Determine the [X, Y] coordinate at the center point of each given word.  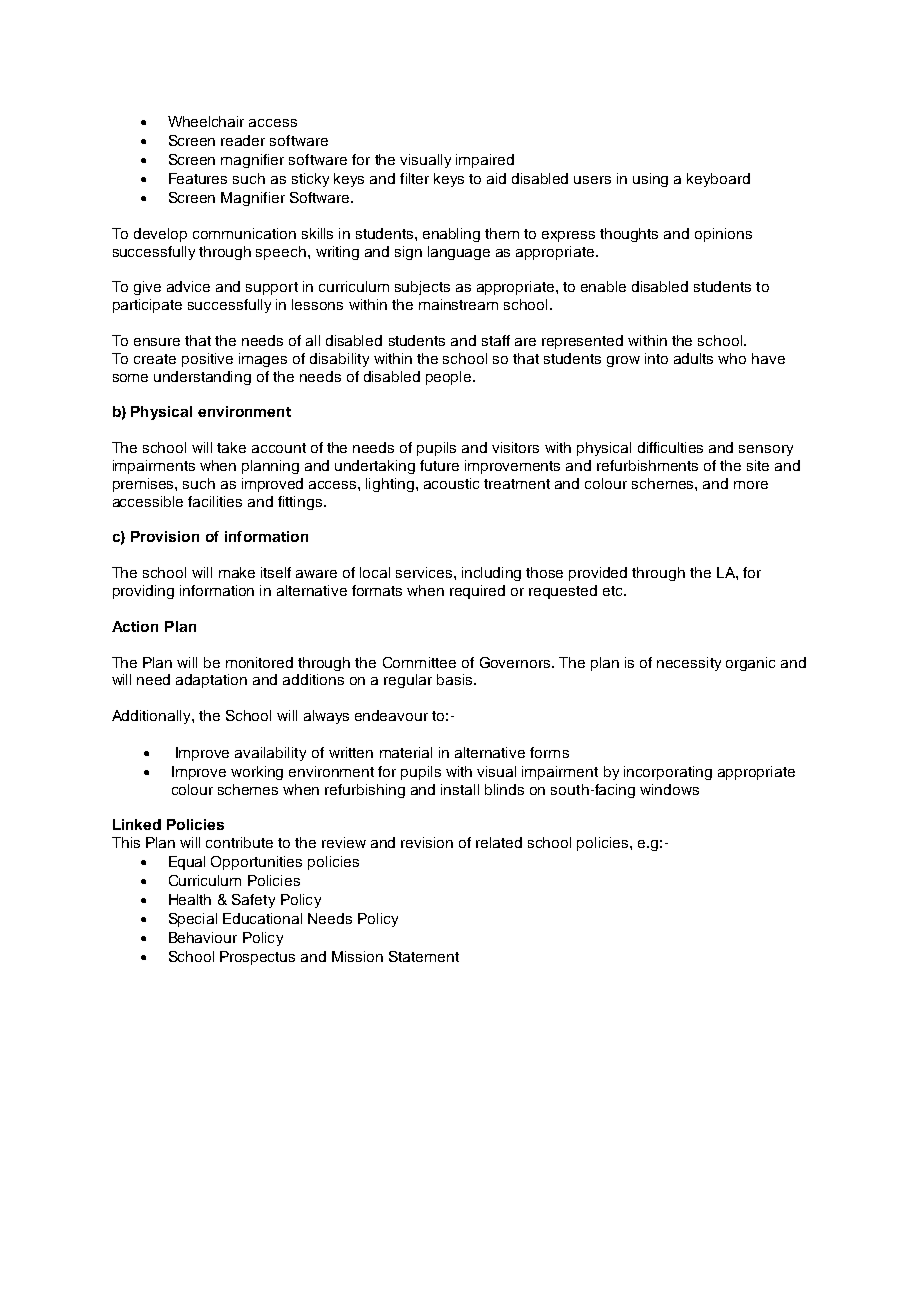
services [425, 572]
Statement [424, 956]
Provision [165, 536]
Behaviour [203, 937]
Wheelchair [206, 121]
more [751, 485]
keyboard [718, 180]
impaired [485, 161]
